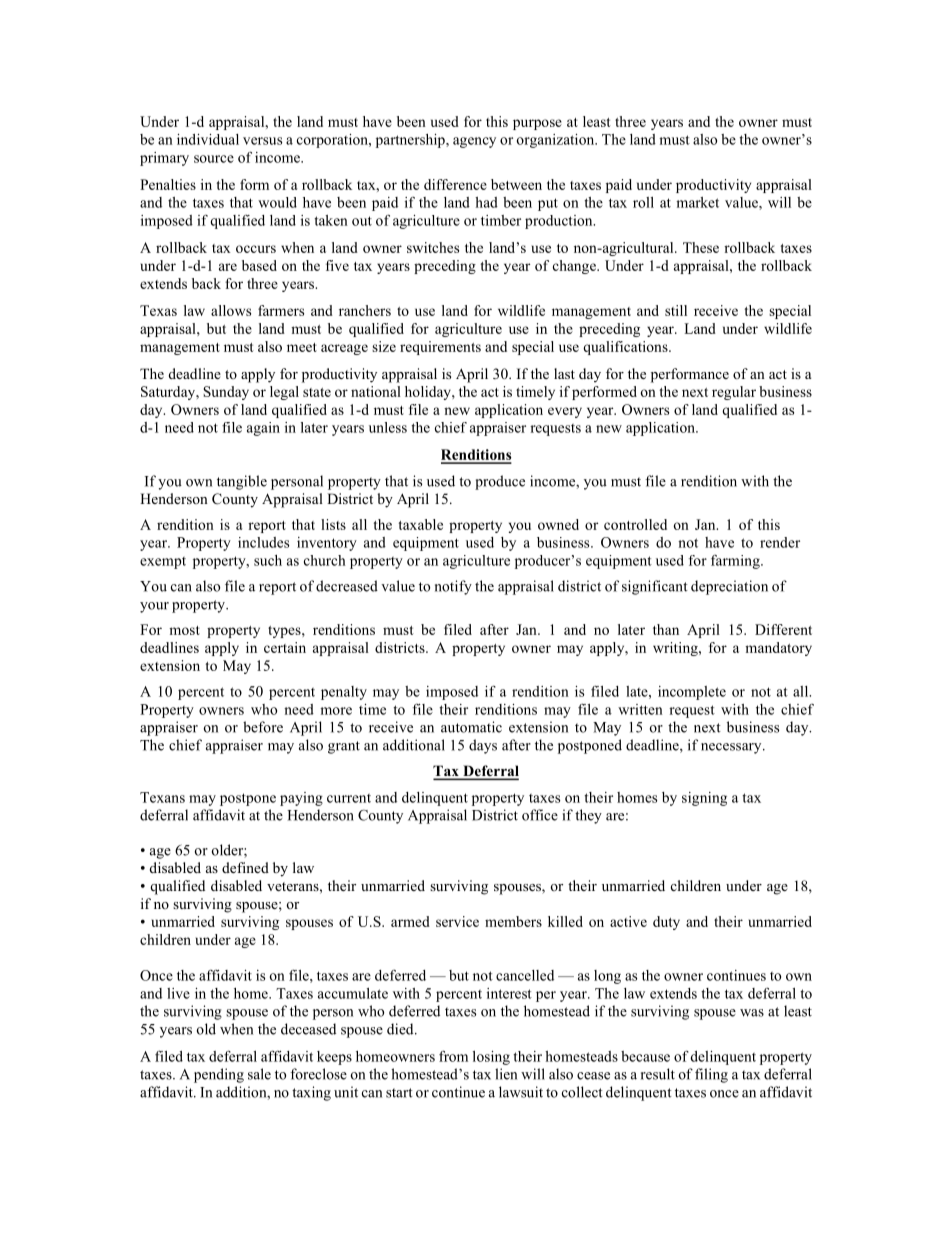  What do you see at coordinates (711, 1075) in the screenshot?
I see `filing` at bounding box center [711, 1075].
